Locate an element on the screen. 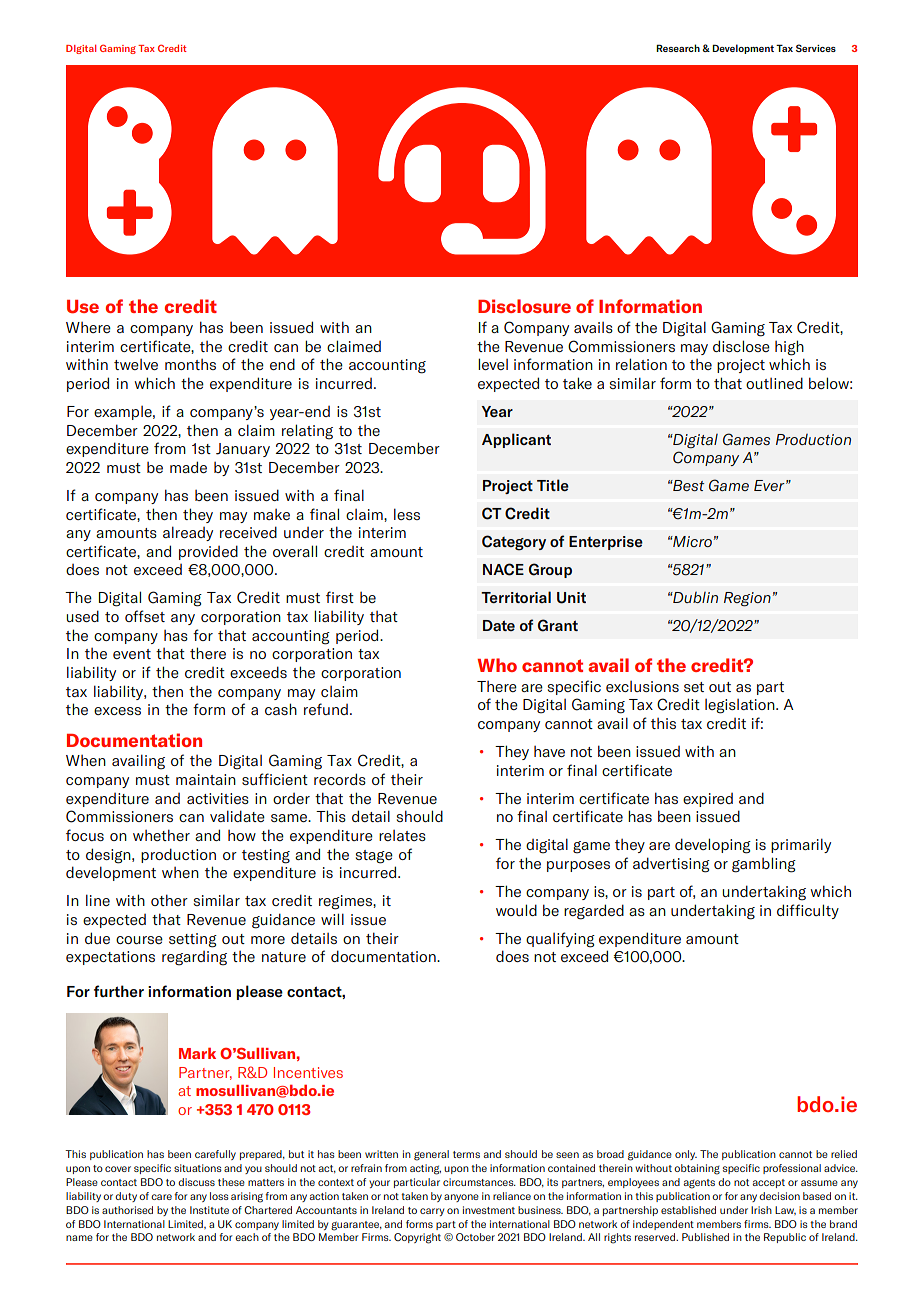 The image size is (924, 1308). Region is located at coordinates (747, 599).
